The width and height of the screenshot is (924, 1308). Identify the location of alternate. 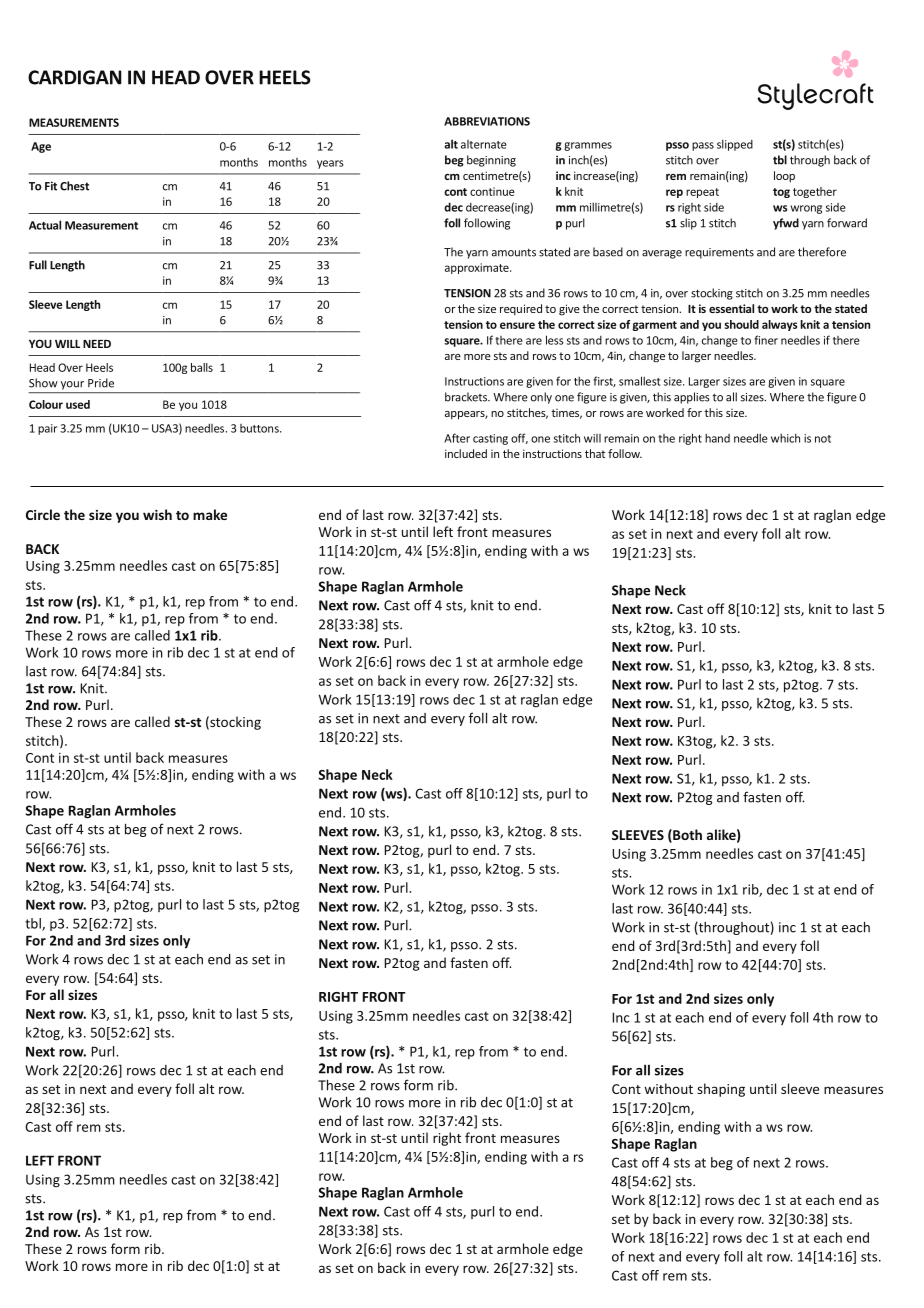
(484, 144).
